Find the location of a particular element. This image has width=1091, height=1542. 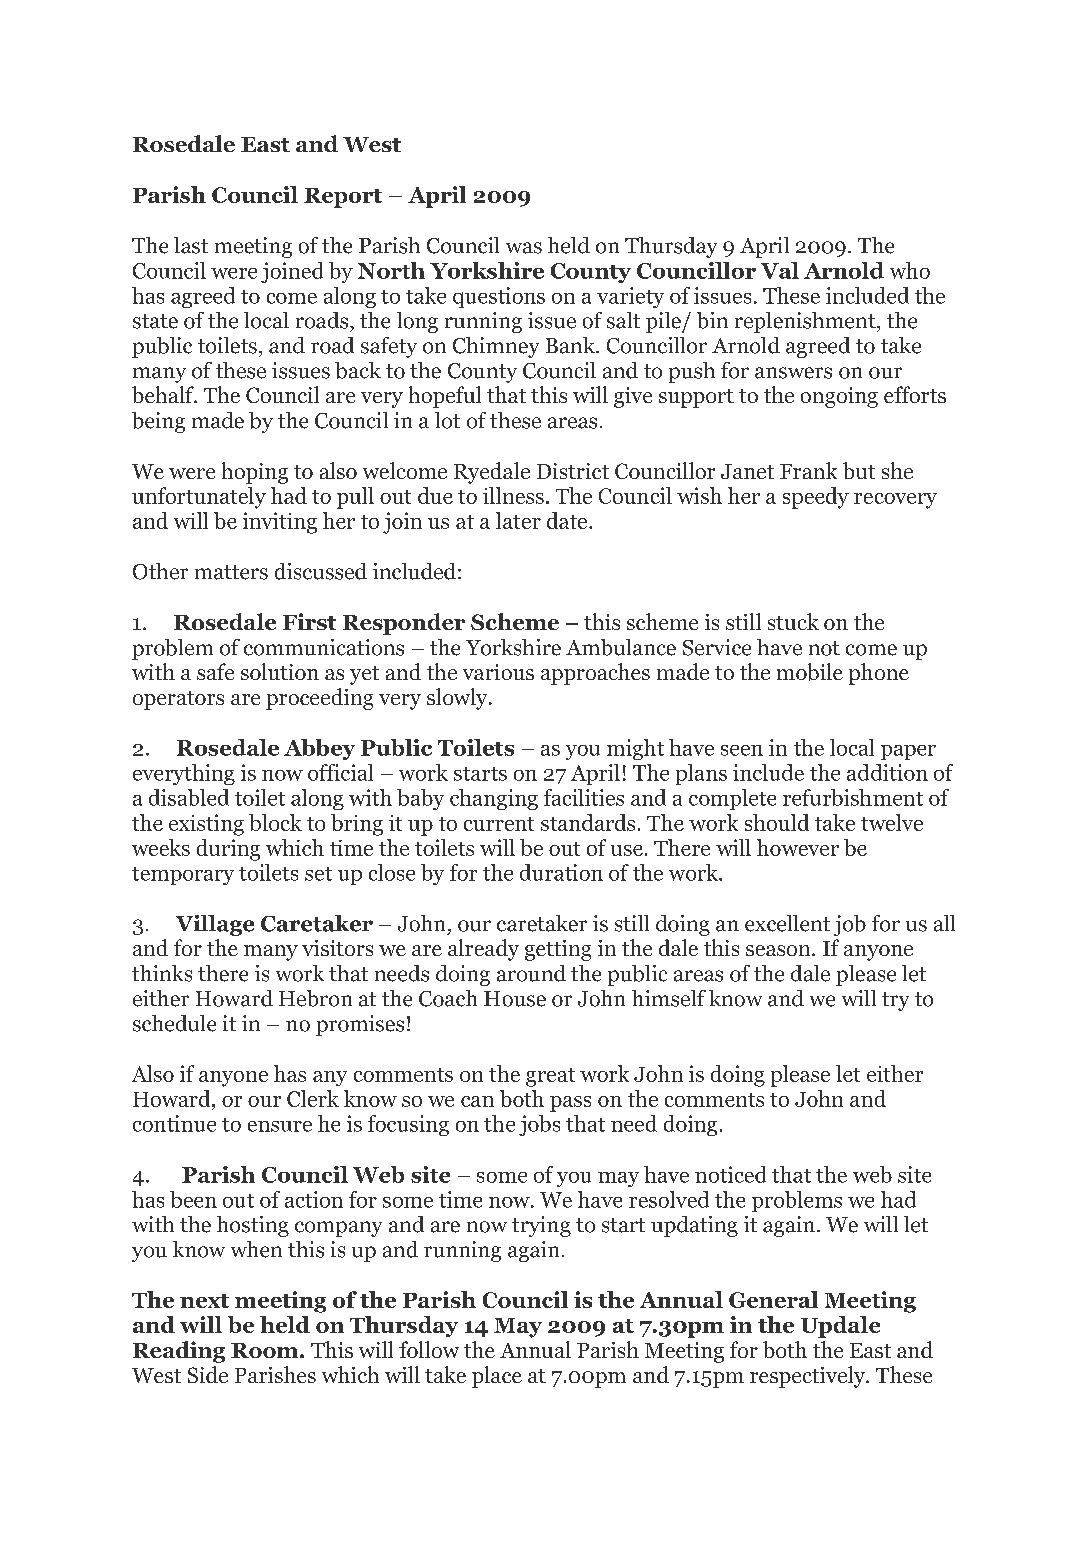

facilities is located at coordinates (584, 797).
